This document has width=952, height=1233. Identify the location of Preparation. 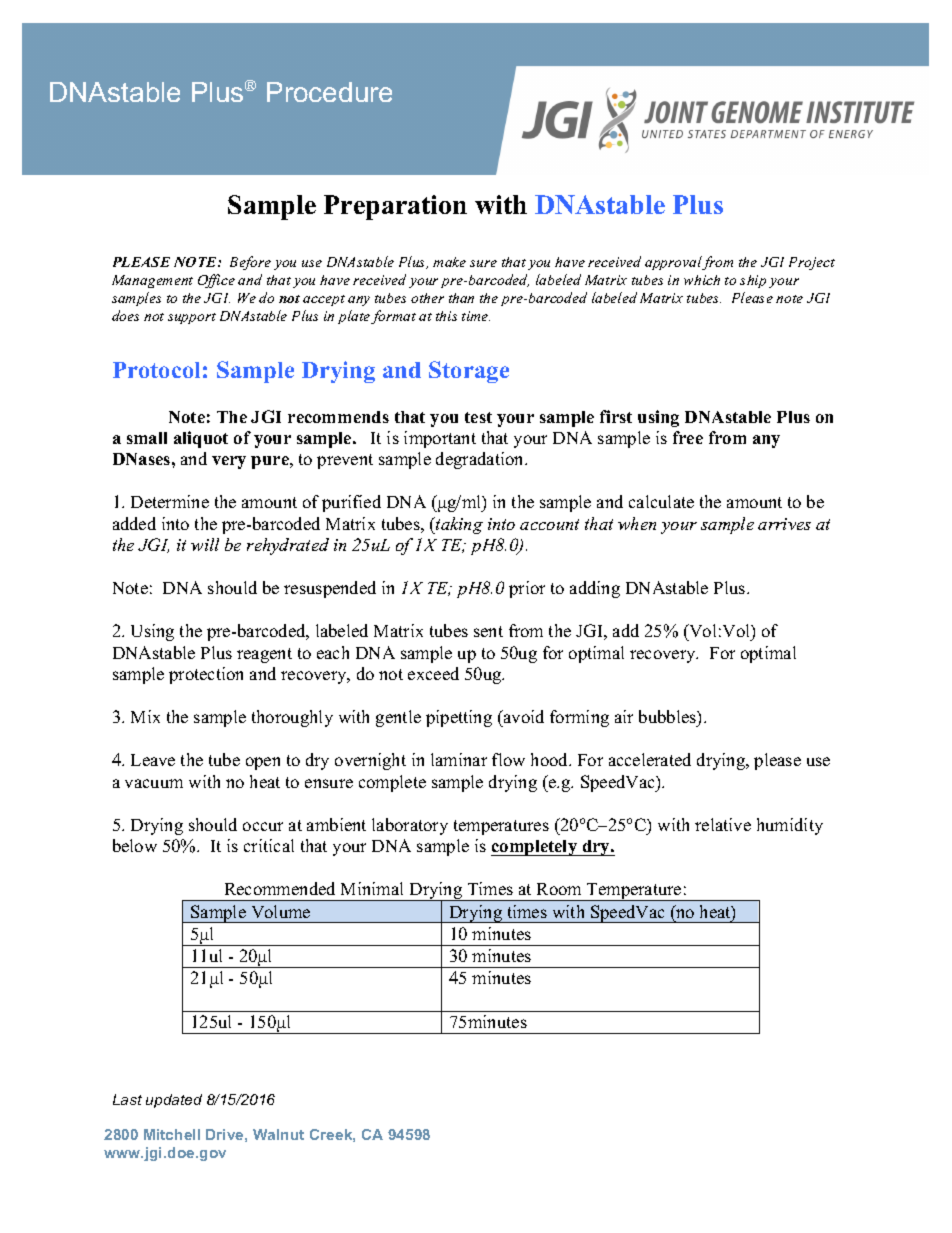
(395, 207).
